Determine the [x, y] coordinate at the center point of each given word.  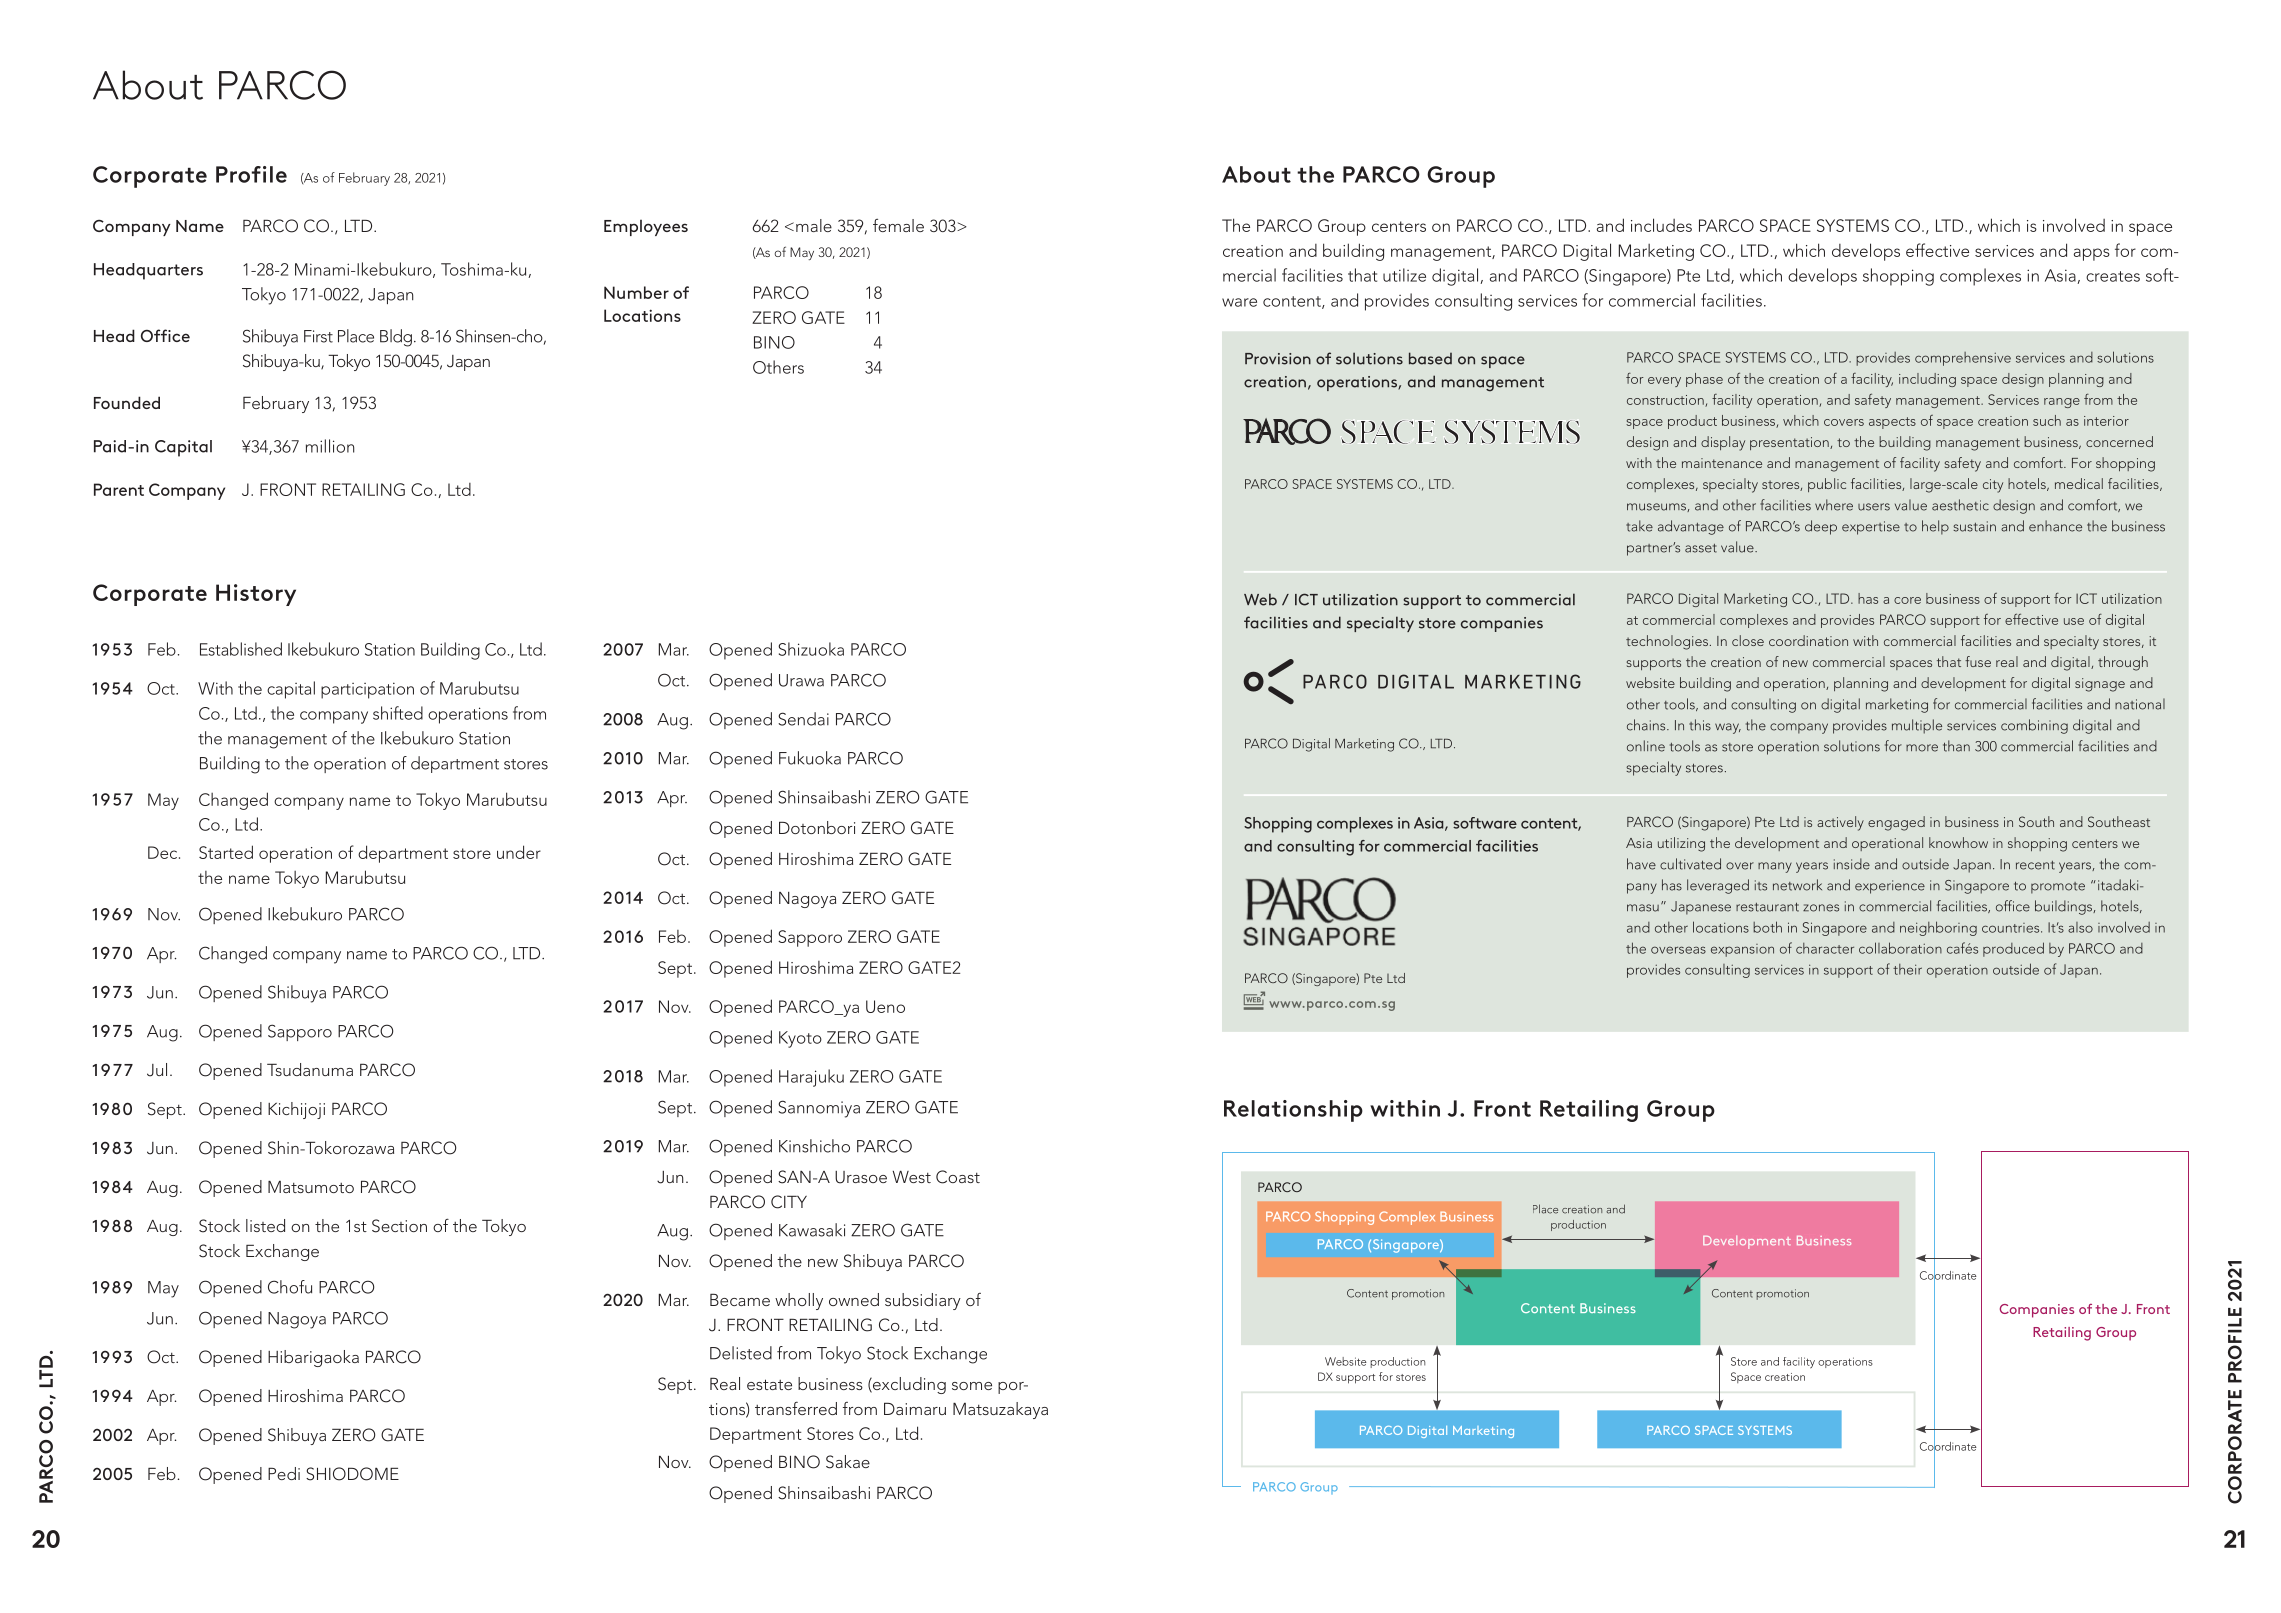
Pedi [284, 1473]
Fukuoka [810, 758]
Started [226, 852]
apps [2092, 254]
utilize [1404, 275]
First [318, 336]
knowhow [1958, 842]
